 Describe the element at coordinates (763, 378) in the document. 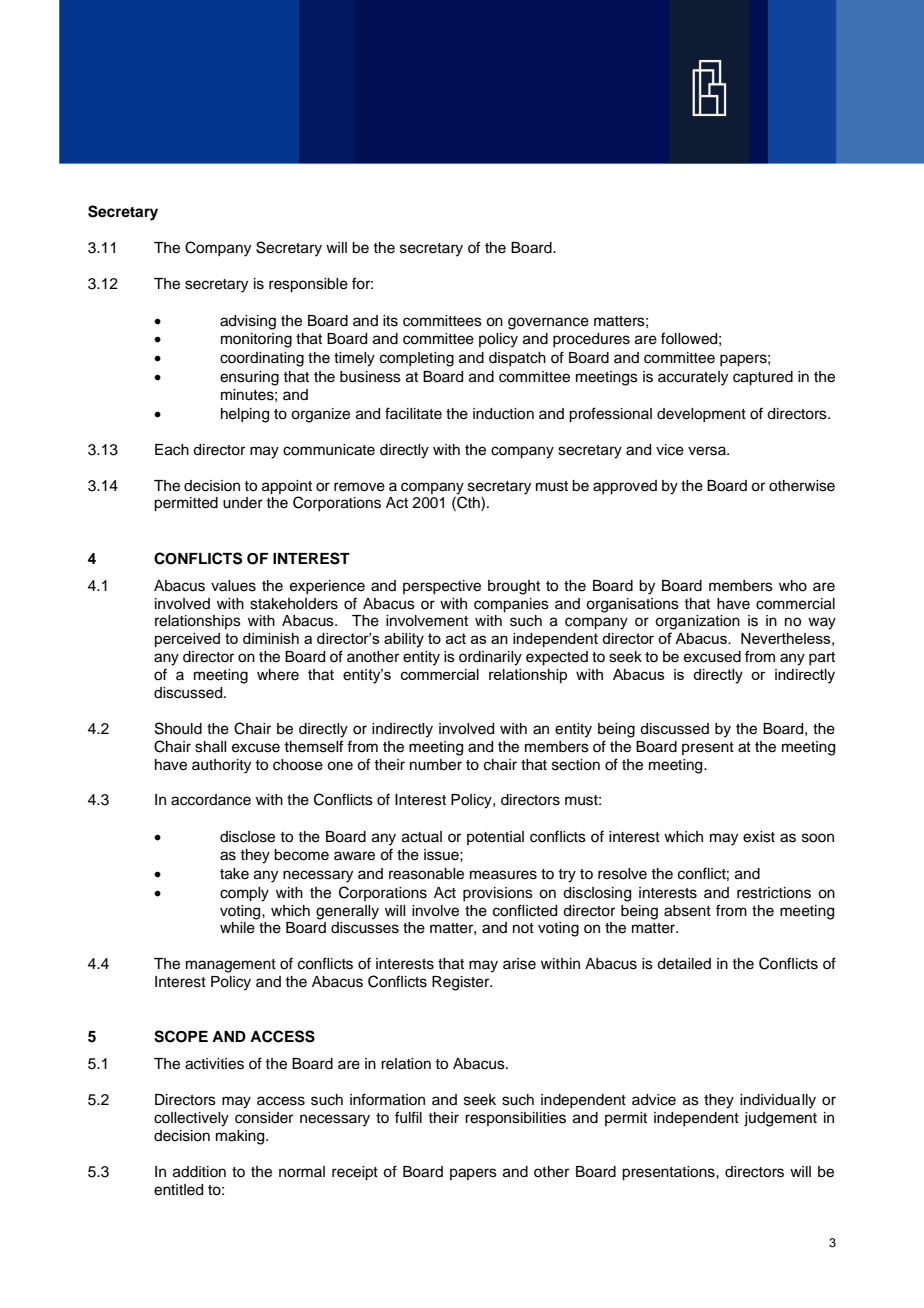

I see `captured` at that location.
